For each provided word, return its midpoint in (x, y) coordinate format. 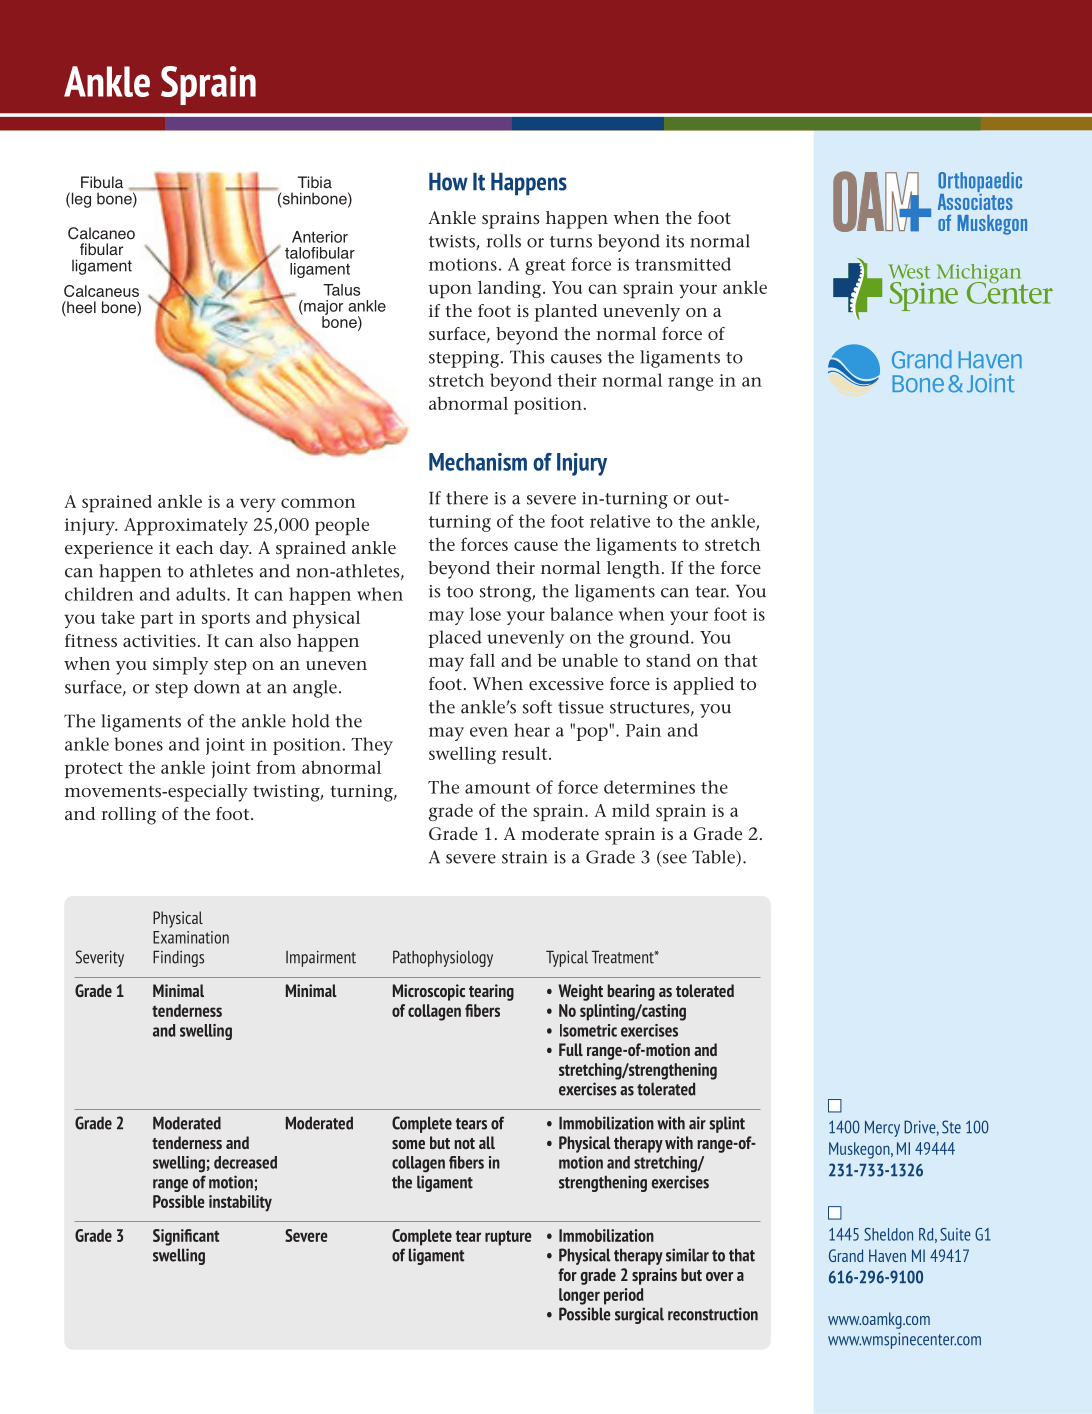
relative (620, 521)
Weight (580, 992)
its (675, 241)
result (526, 753)
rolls (504, 241)
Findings (178, 958)
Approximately (186, 526)
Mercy (882, 1129)
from (276, 767)
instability (240, 1203)
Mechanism (478, 462)
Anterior (320, 237)
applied (704, 686)
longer (579, 1296)
